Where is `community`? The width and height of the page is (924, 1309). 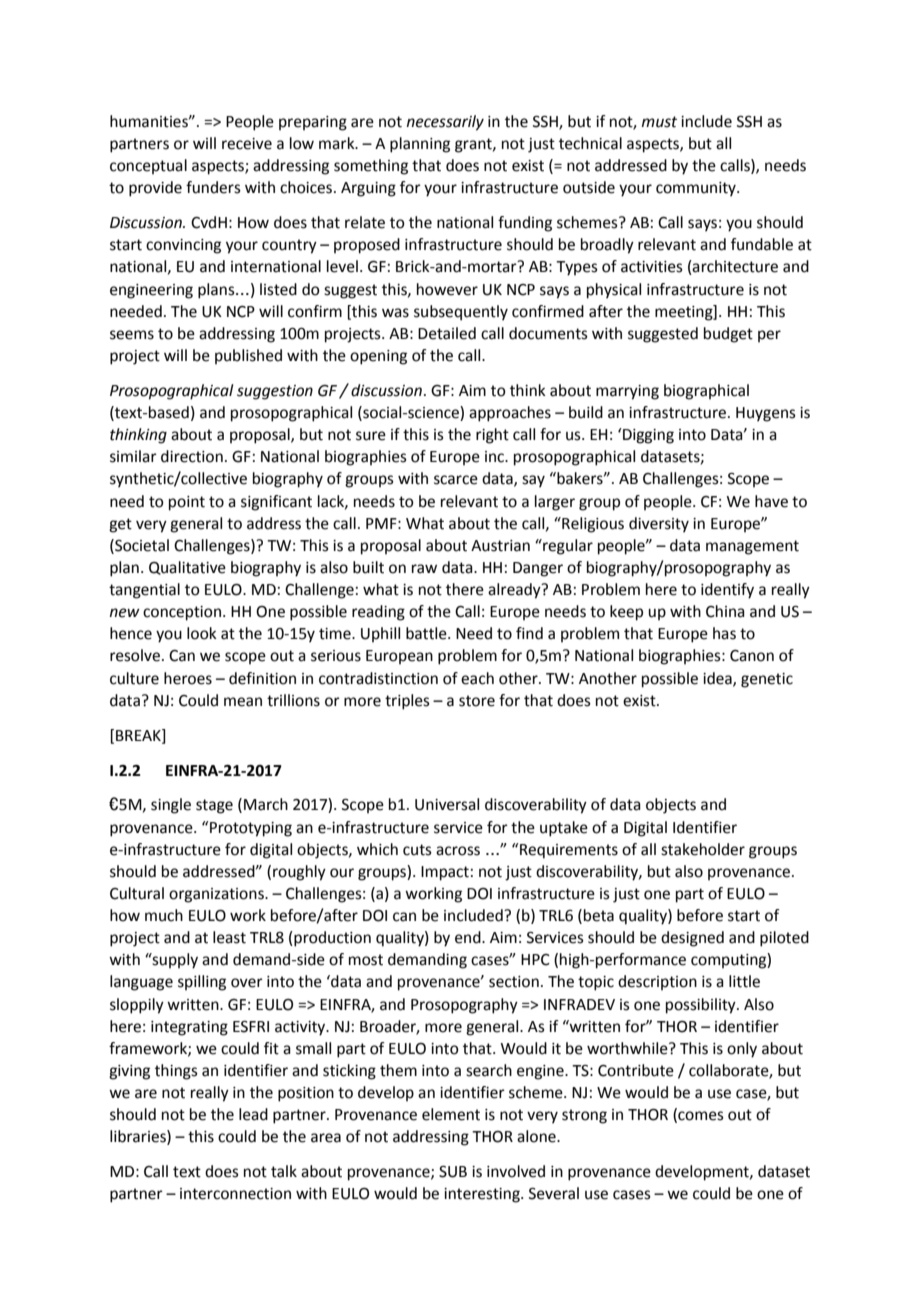 community is located at coordinates (697, 189).
